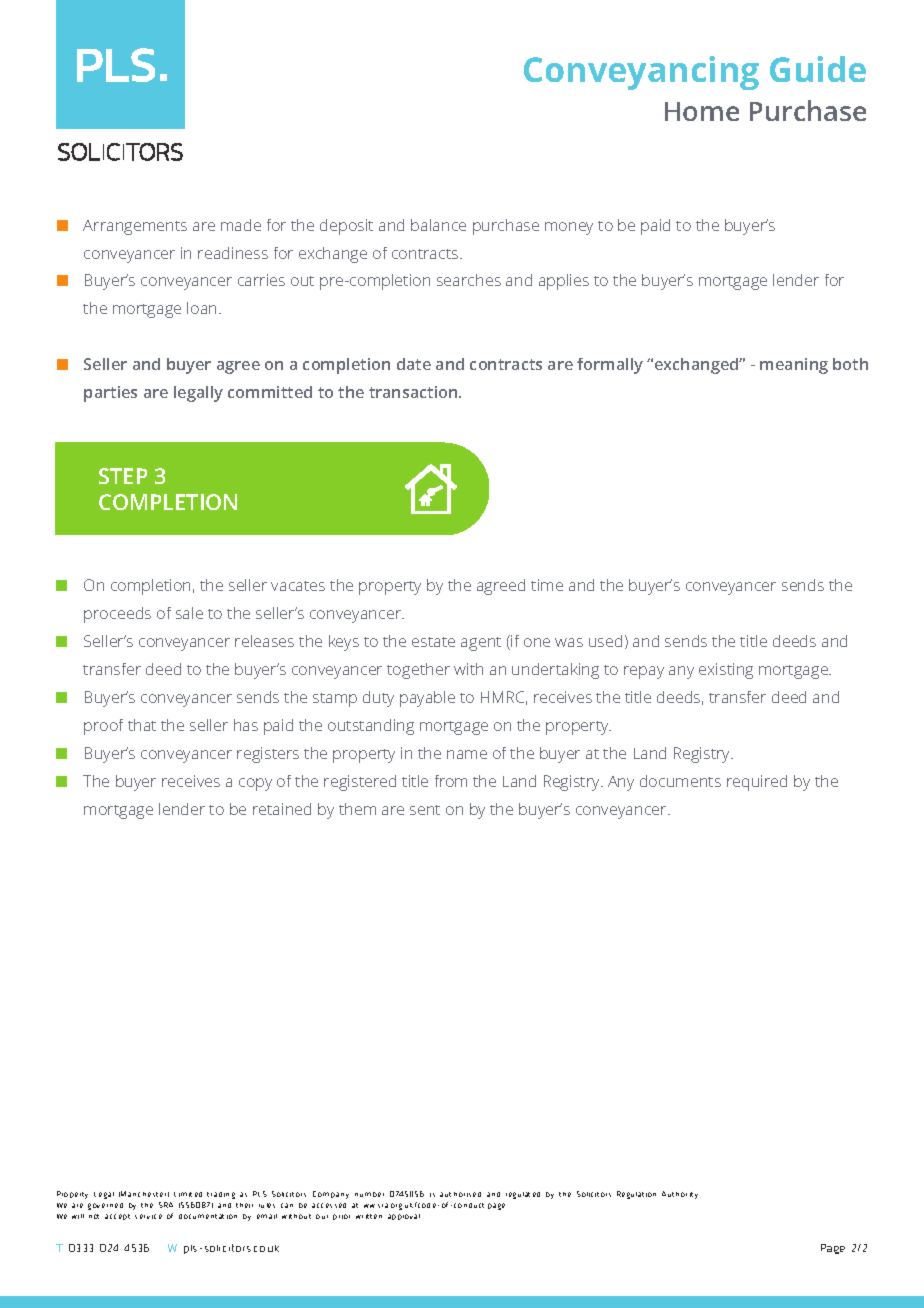 Image resolution: width=924 pixels, height=1308 pixels. Describe the element at coordinates (438, 225) in the document. I see `balance` at that location.
